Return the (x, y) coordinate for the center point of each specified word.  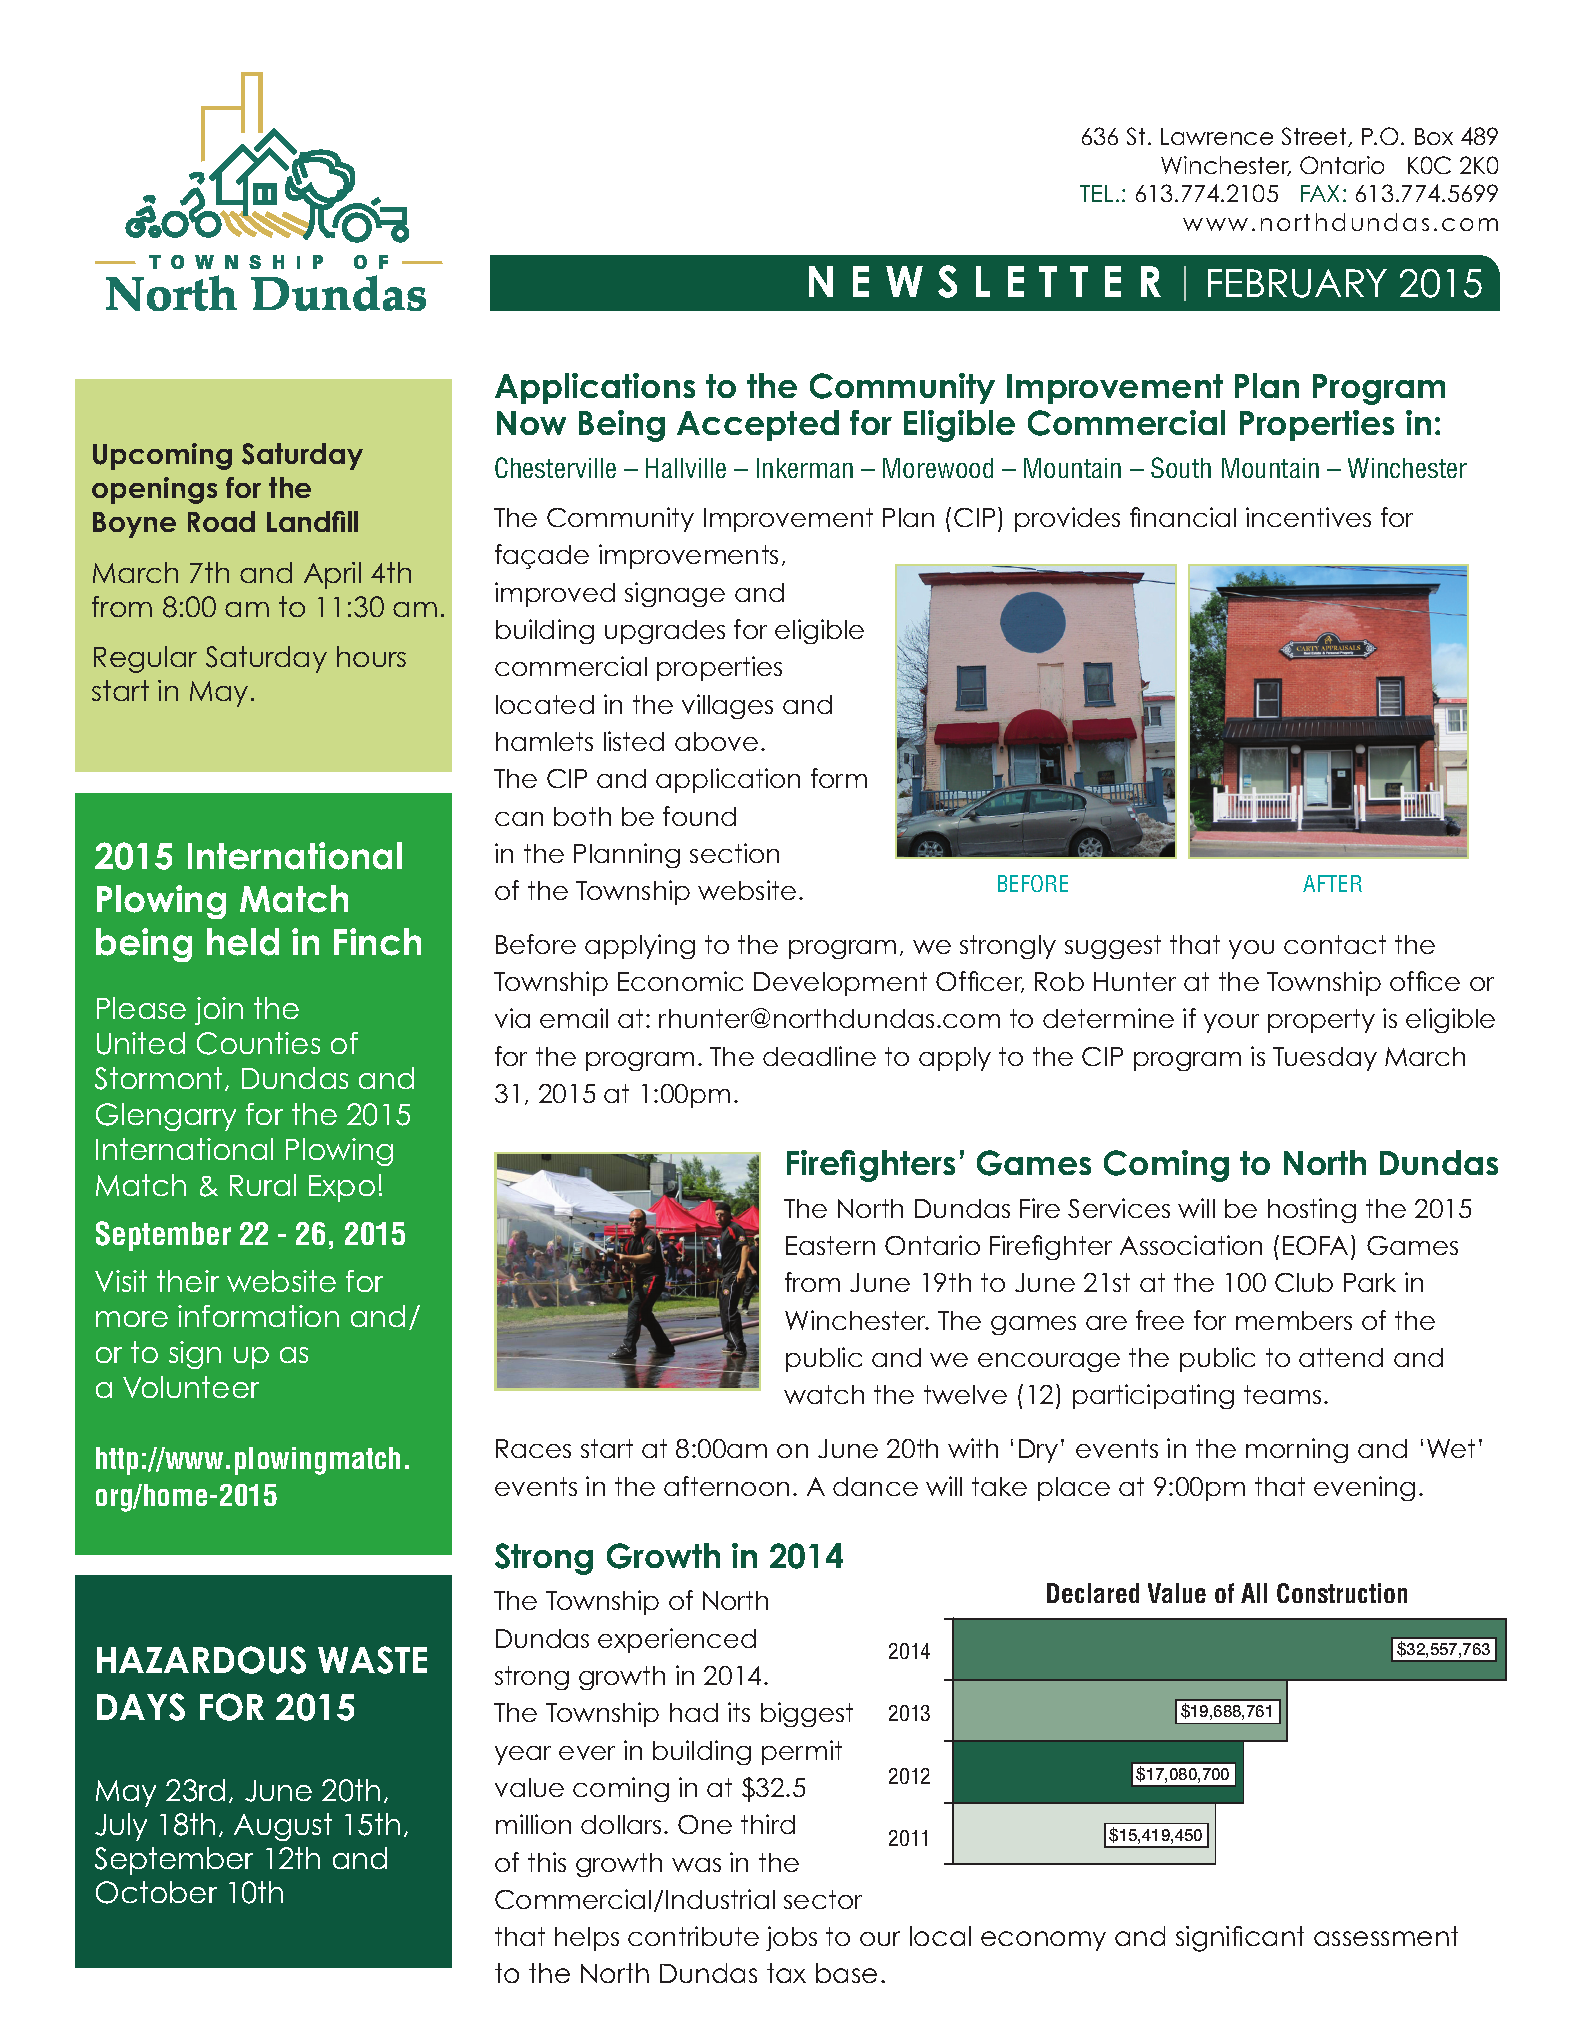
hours (371, 656)
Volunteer (191, 1387)
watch (824, 1394)
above (716, 741)
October (156, 1892)
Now (531, 423)
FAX (1320, 193)
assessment (1386, 1936)
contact (1335, 944)
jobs (791, 1938)
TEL (1096, 193)
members (1294, 1320)
